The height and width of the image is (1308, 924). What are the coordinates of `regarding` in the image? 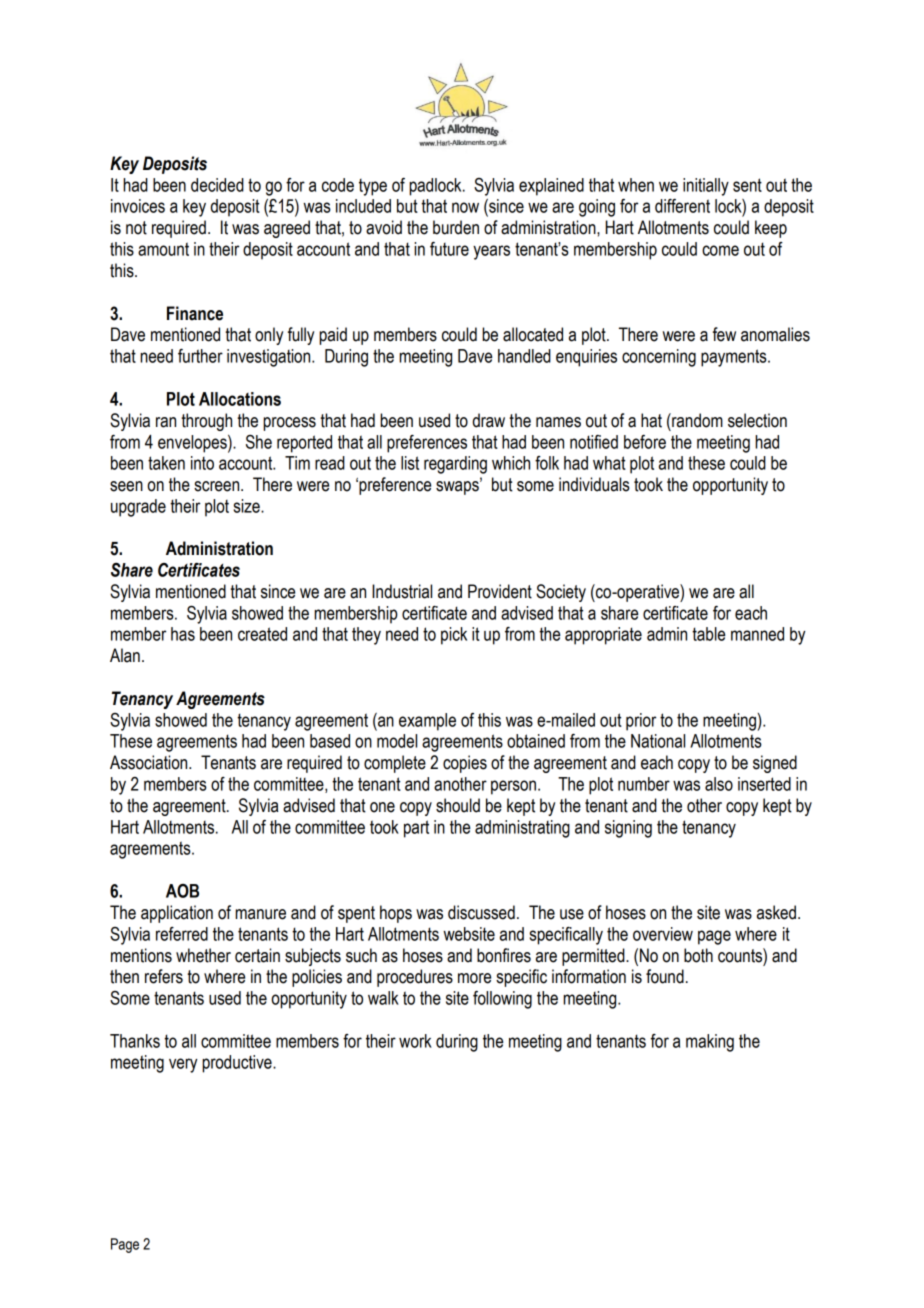 It's located at (455, 465).
